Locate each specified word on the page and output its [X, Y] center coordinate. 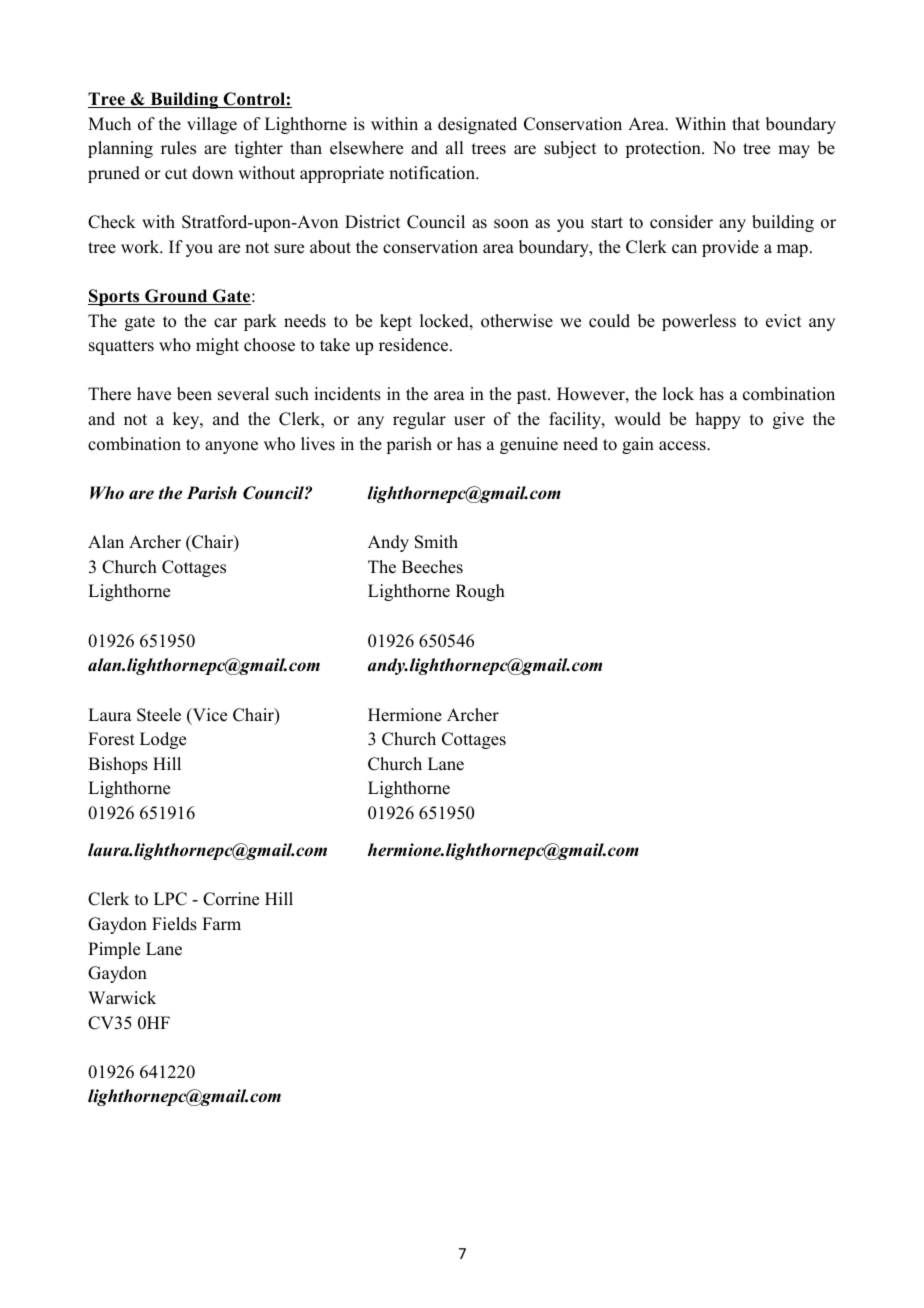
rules [178, 148]
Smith [436, 542]
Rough [480, 592]
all [454, 147]
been [194, 394]
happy [718, 420]
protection [664, 149]
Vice [208, 716]
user [469, 421]
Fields [174, 924]
